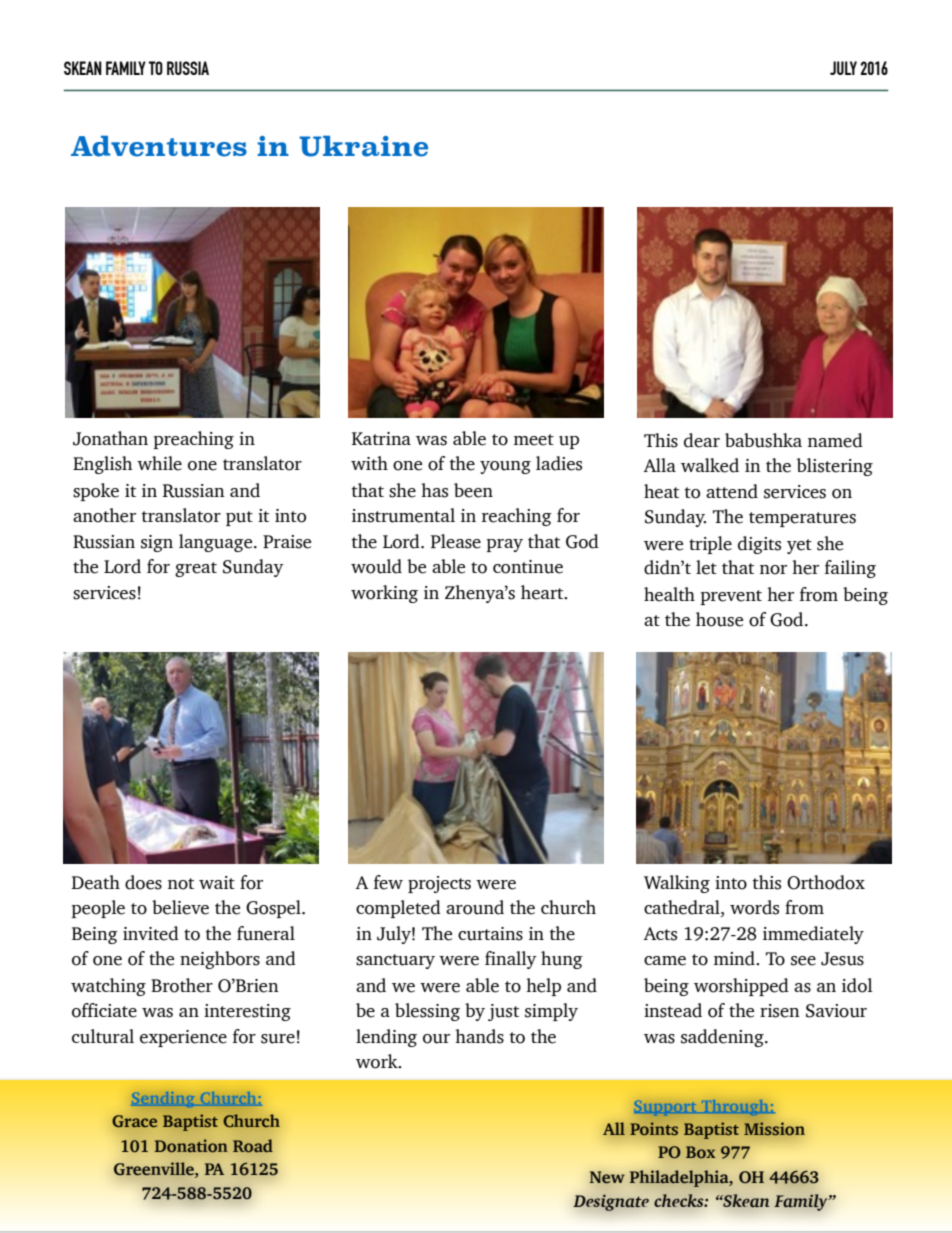 This document has height=1233, width=952. What do you see at coordinates (763, 440) in the document?
I see `babushka` at bounding box center [763, 440].
